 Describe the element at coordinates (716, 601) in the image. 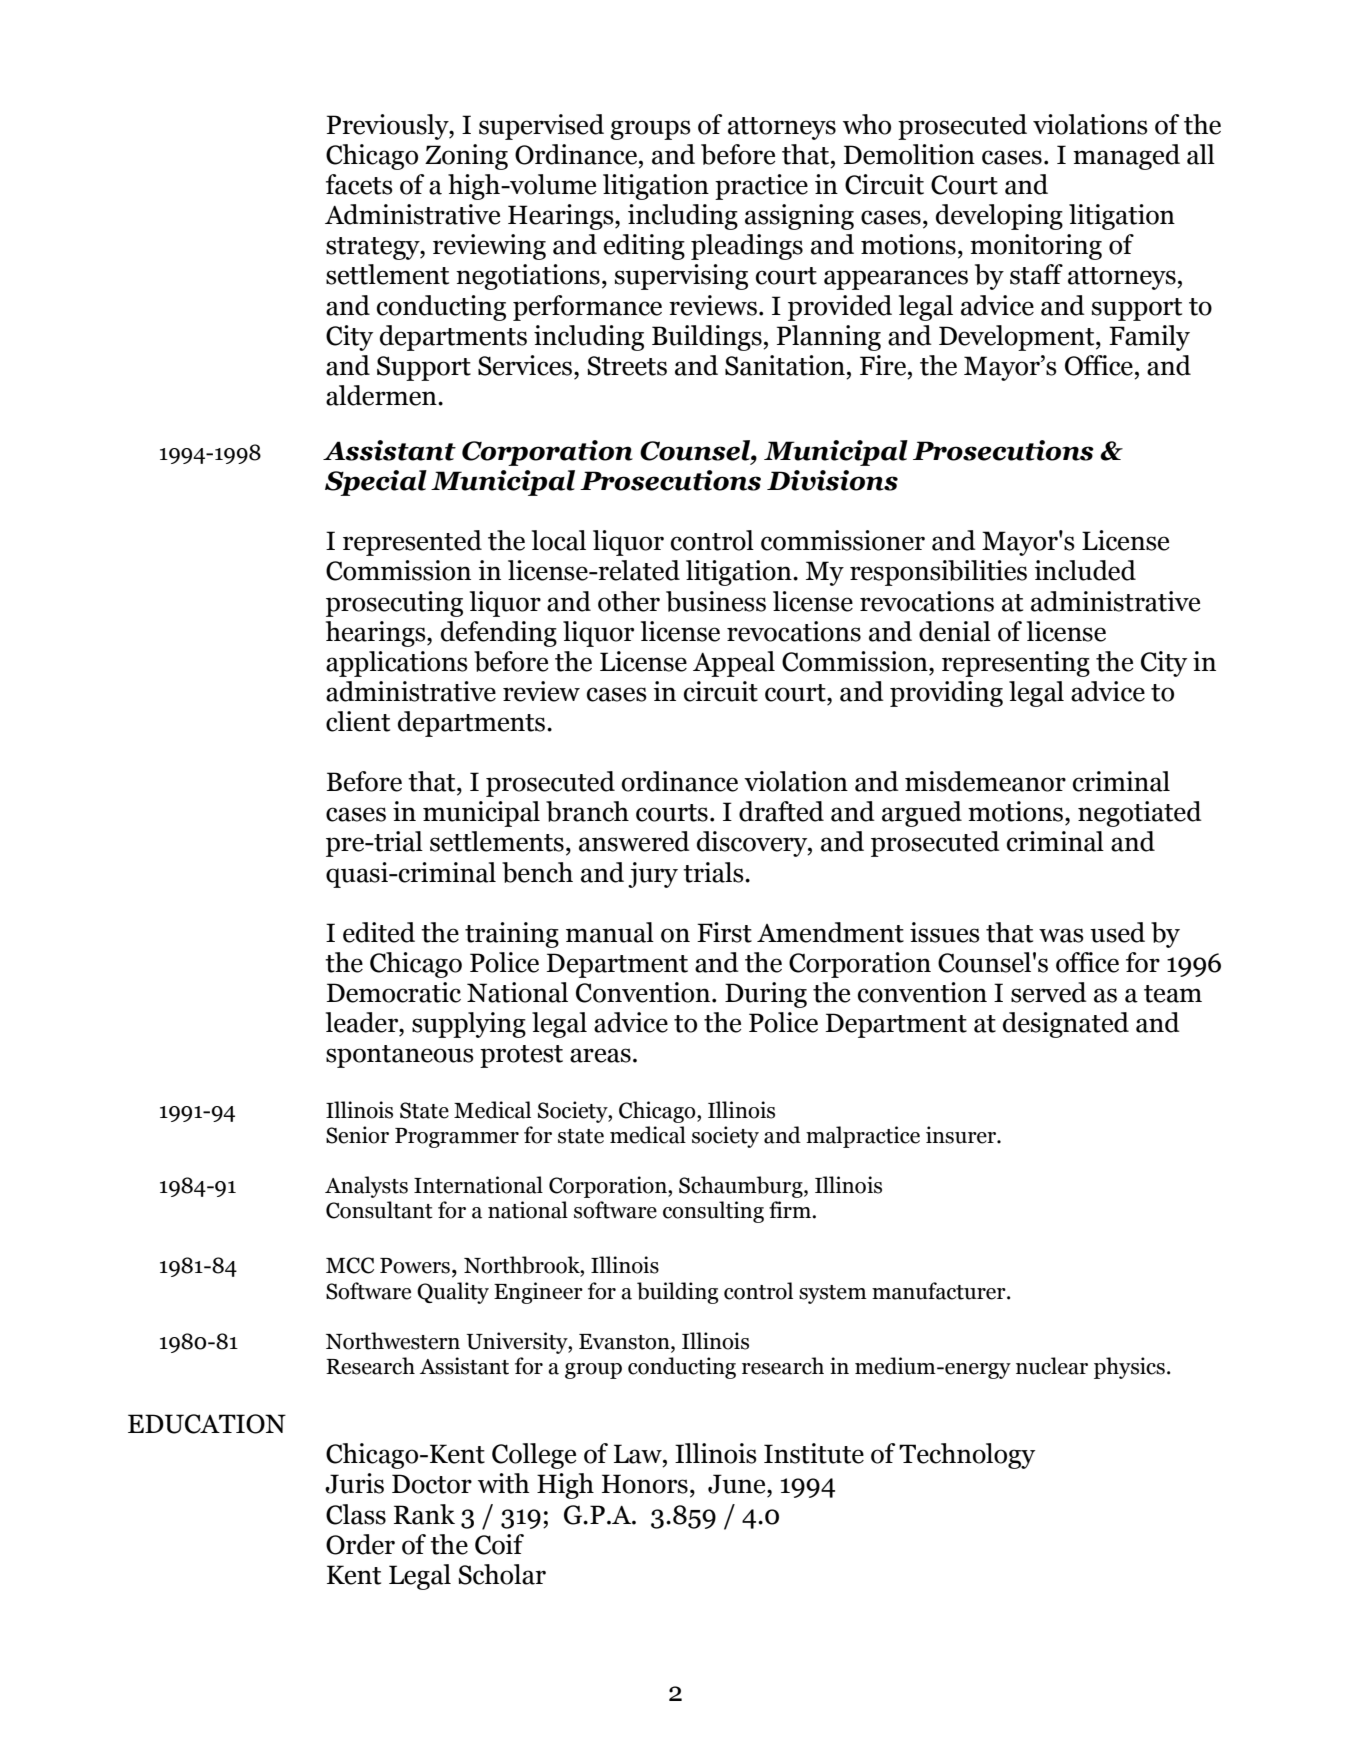

I see `business` at that location.
